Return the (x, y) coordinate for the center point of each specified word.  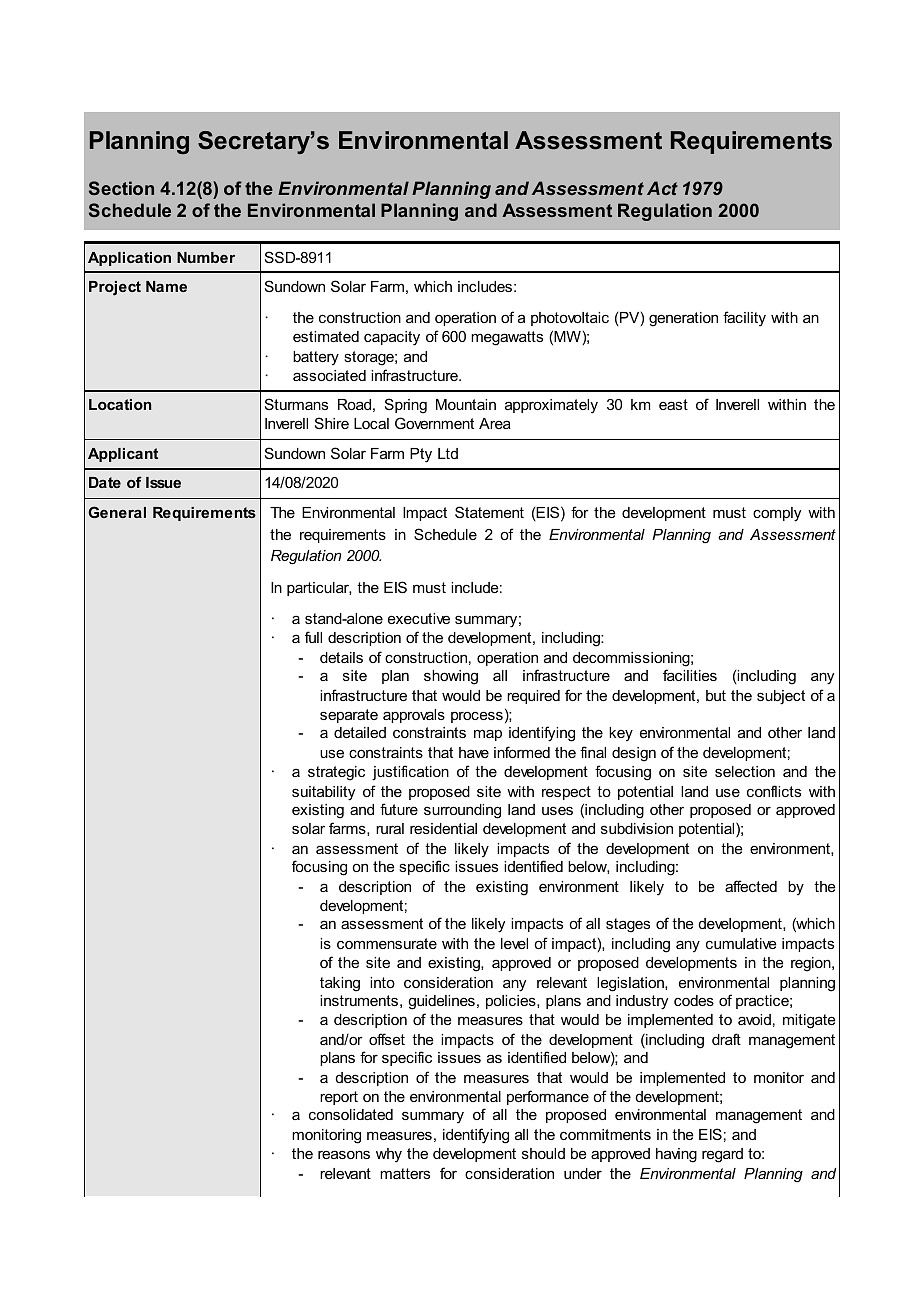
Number (206, 257)
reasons (344, 1154)
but (716, 695)
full (313, 637)
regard (722, 1155)
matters (405, 1173)
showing (451, 677)
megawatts (507, 338)
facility (744, 319)
